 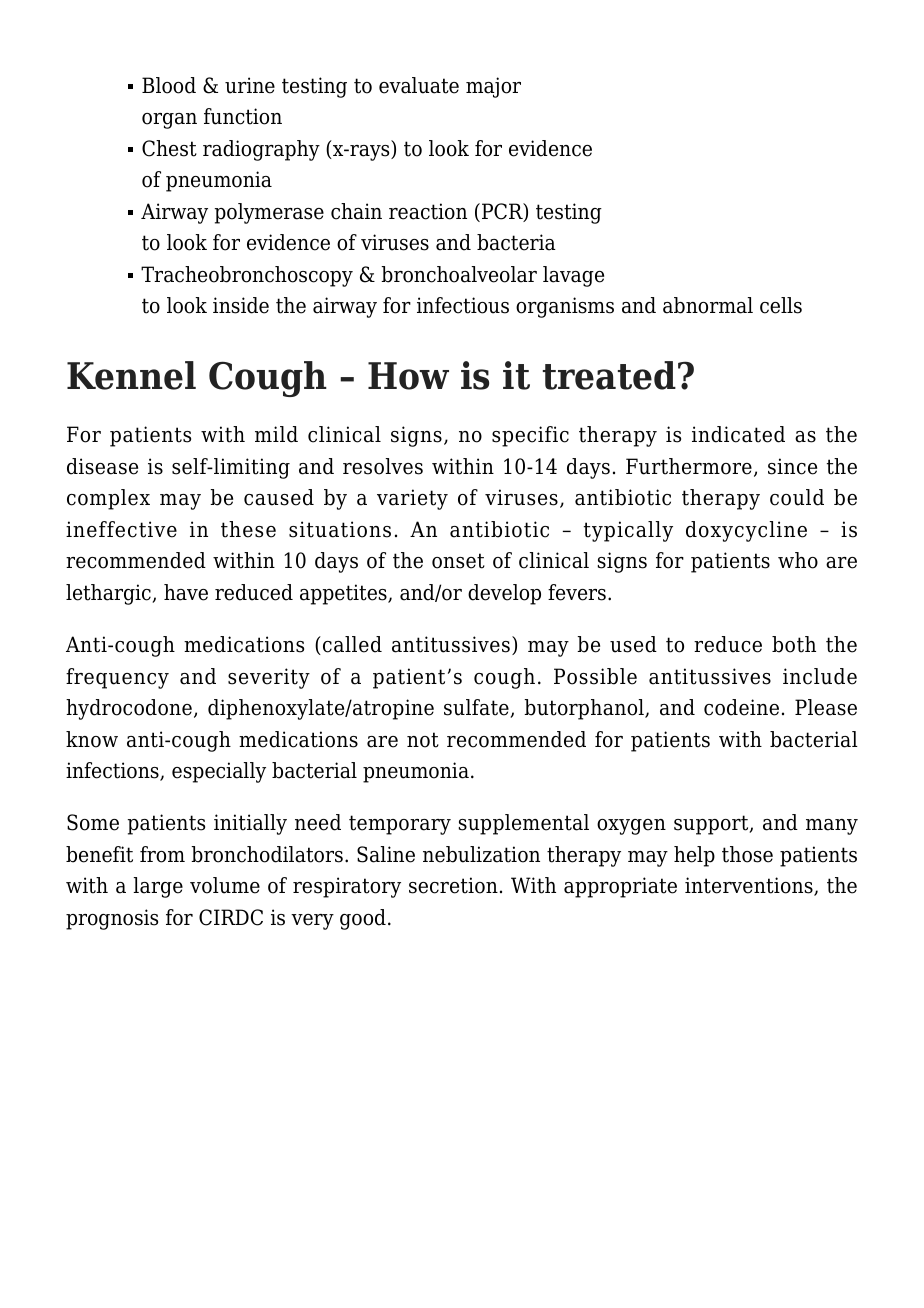 What do you see at coordinates (169, 85) in the image?
I see `Blood` at bounding box center [169, 85].
